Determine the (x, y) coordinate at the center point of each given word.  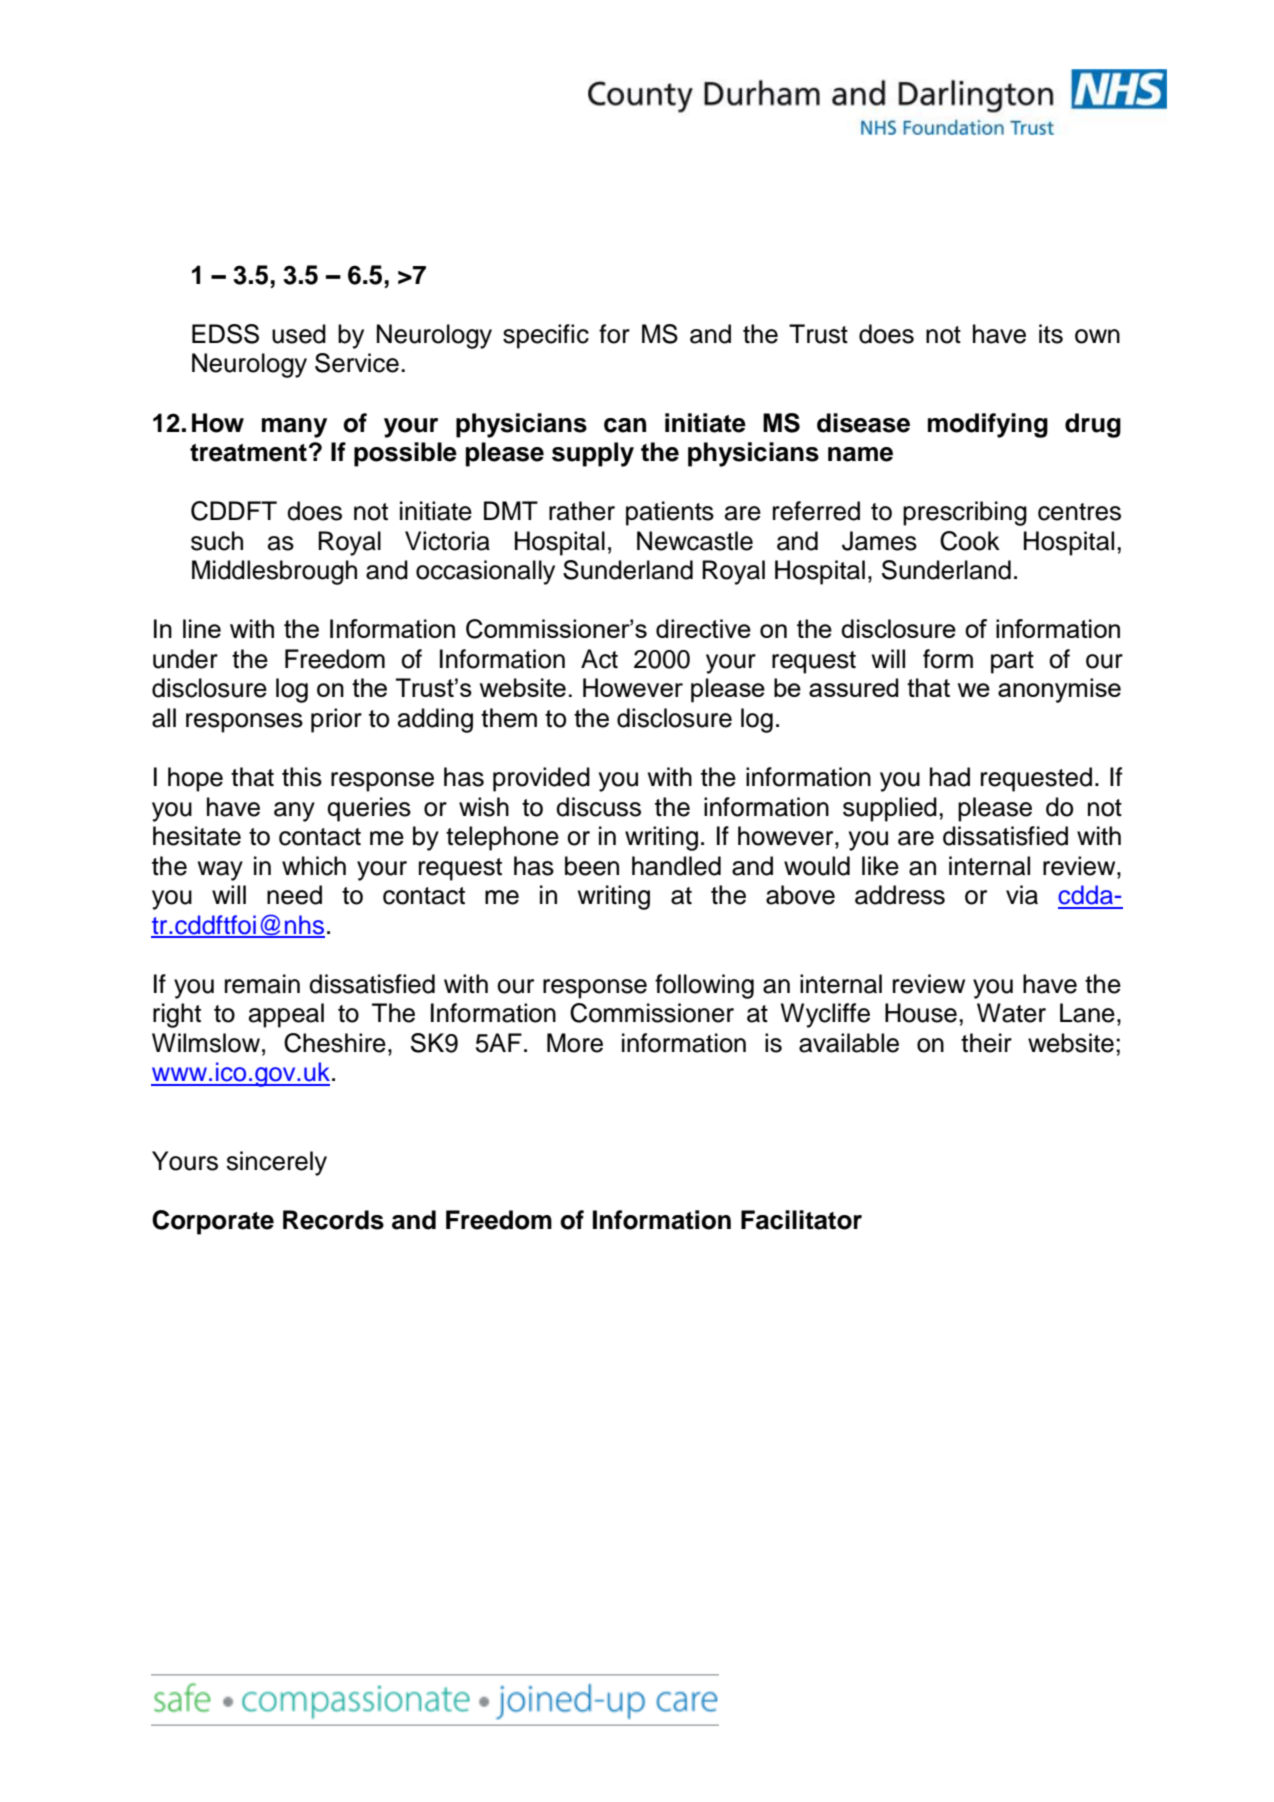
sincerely (276, 1163)
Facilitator (801, 1220)
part (1012, 662)
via (1022, 895)
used (299, 334)
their (986, 1043)
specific (546, 336)
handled (676, 866)
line (202, 628)
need (294, 895)
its (1051, 334)
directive (703, 628)
